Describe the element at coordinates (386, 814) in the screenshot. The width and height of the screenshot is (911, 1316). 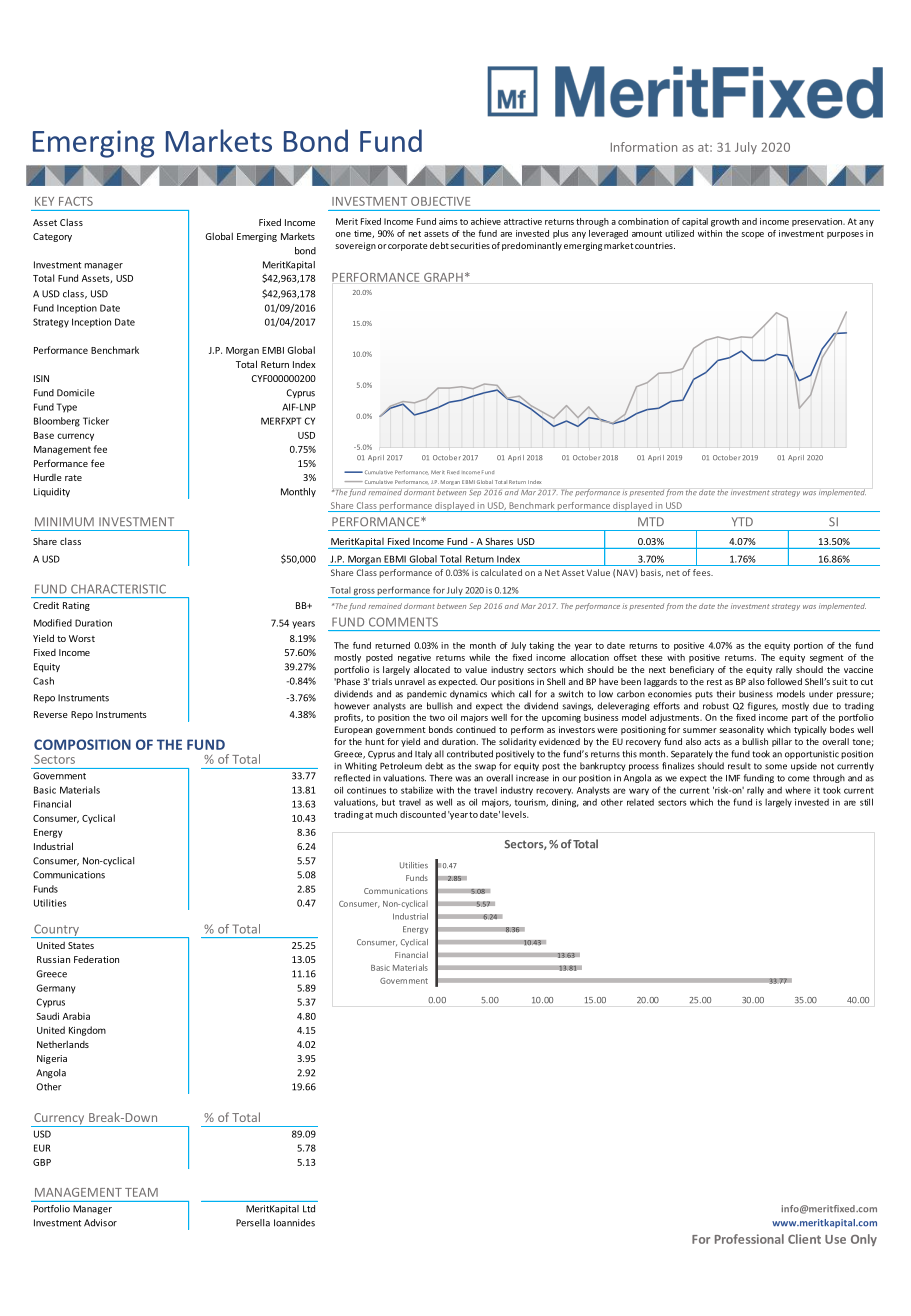
I see `much` at that location.
